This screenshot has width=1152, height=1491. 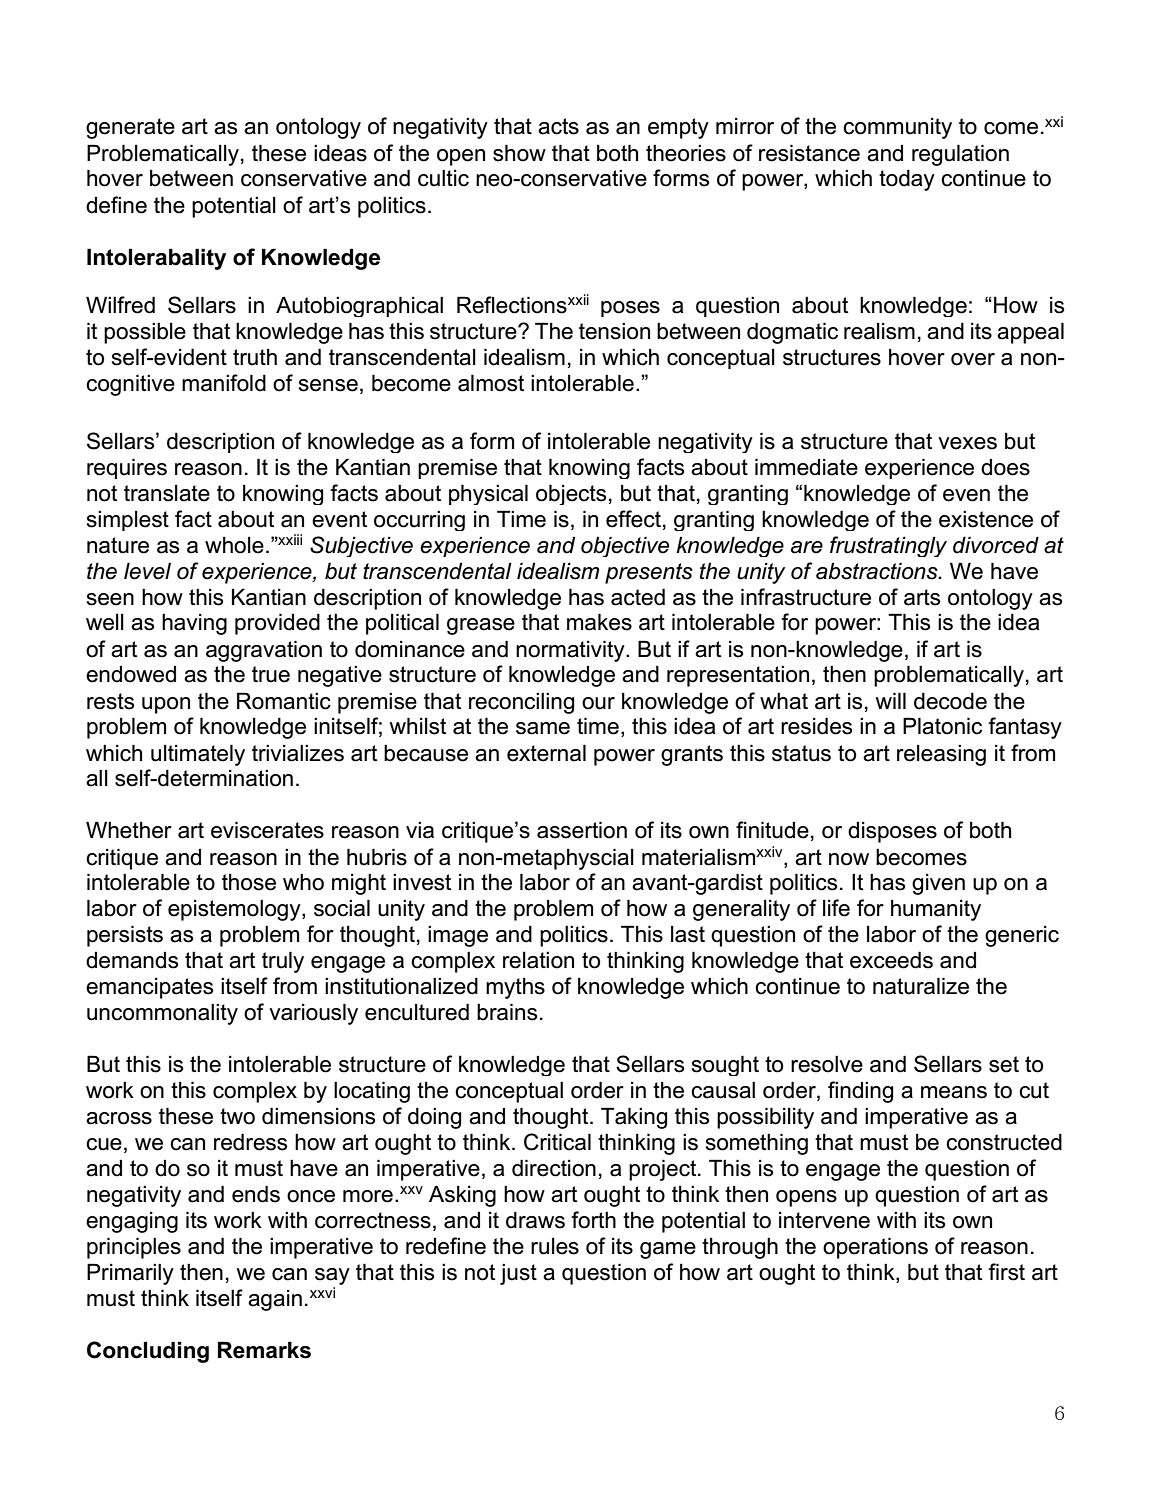 What do you see at coordinates (198, 755) in the screenshot?
I see `ultimately` at bounding box center [198, 755].
